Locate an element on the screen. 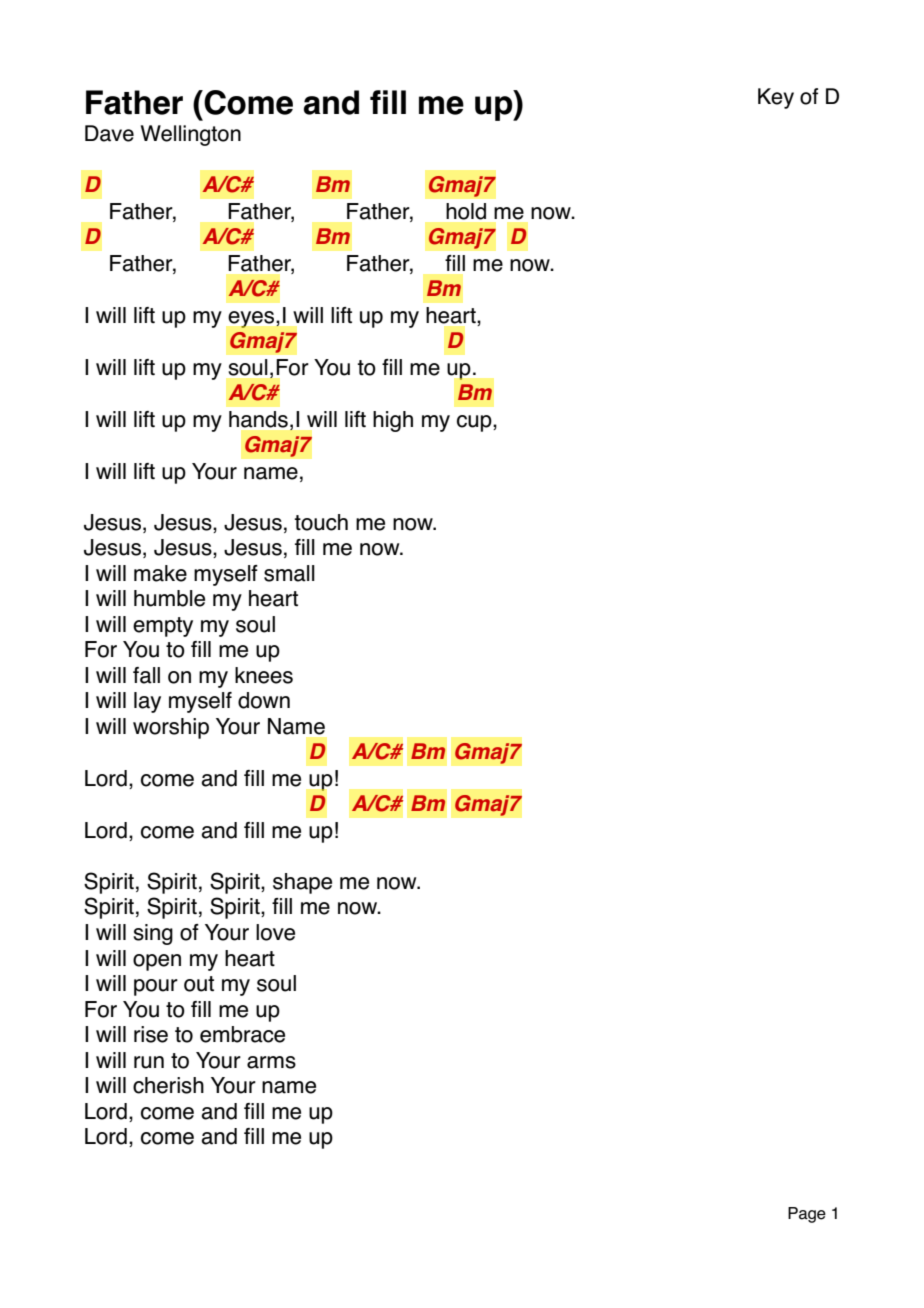 The width and height of the screenshot is (924, 1308). arms is located at coordinates (271, 1062).
